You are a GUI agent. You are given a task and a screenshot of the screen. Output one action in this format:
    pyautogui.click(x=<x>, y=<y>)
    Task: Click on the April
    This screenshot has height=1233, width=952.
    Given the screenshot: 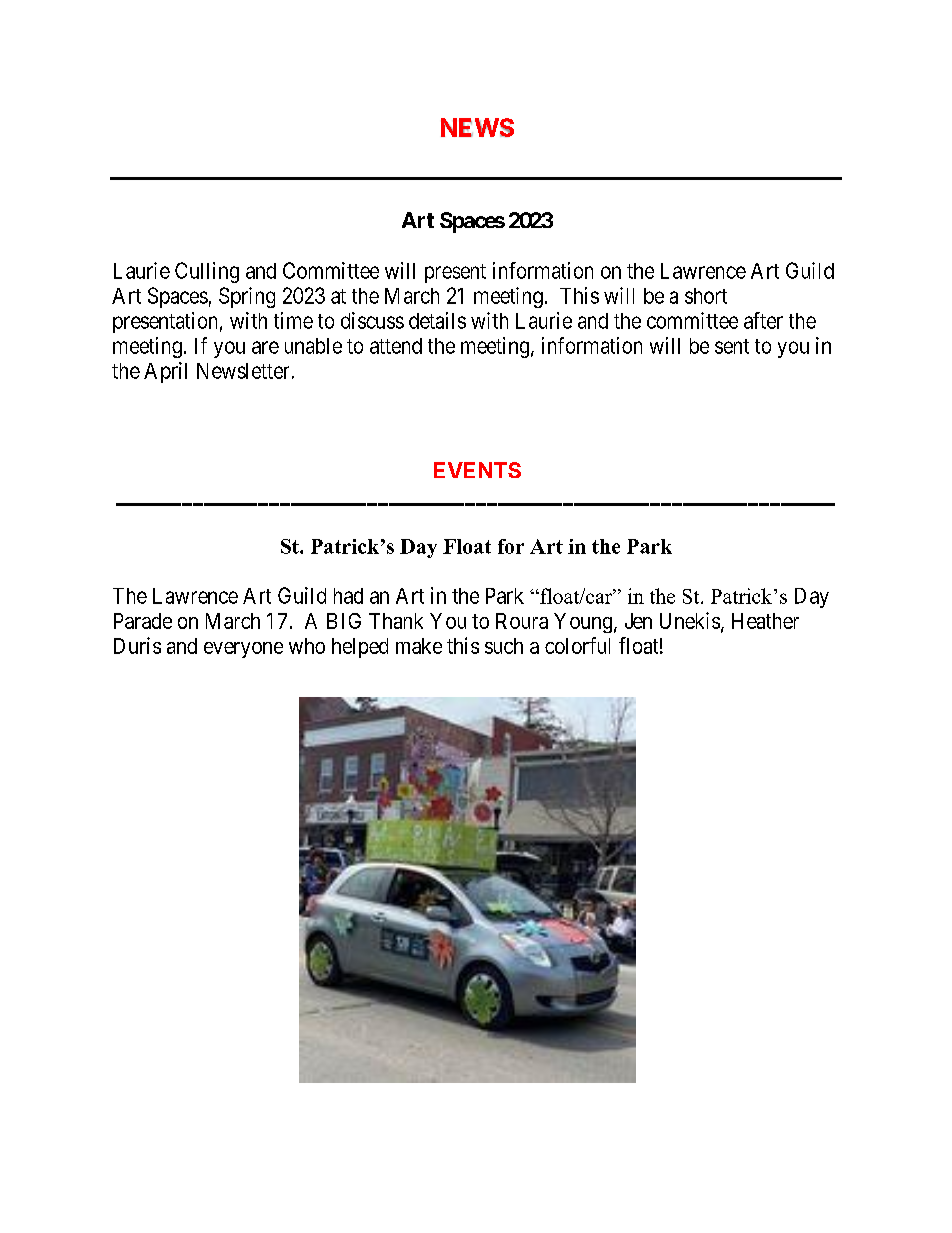 What is the action you would take?
    pyautogui.click(x=165, y=372)
